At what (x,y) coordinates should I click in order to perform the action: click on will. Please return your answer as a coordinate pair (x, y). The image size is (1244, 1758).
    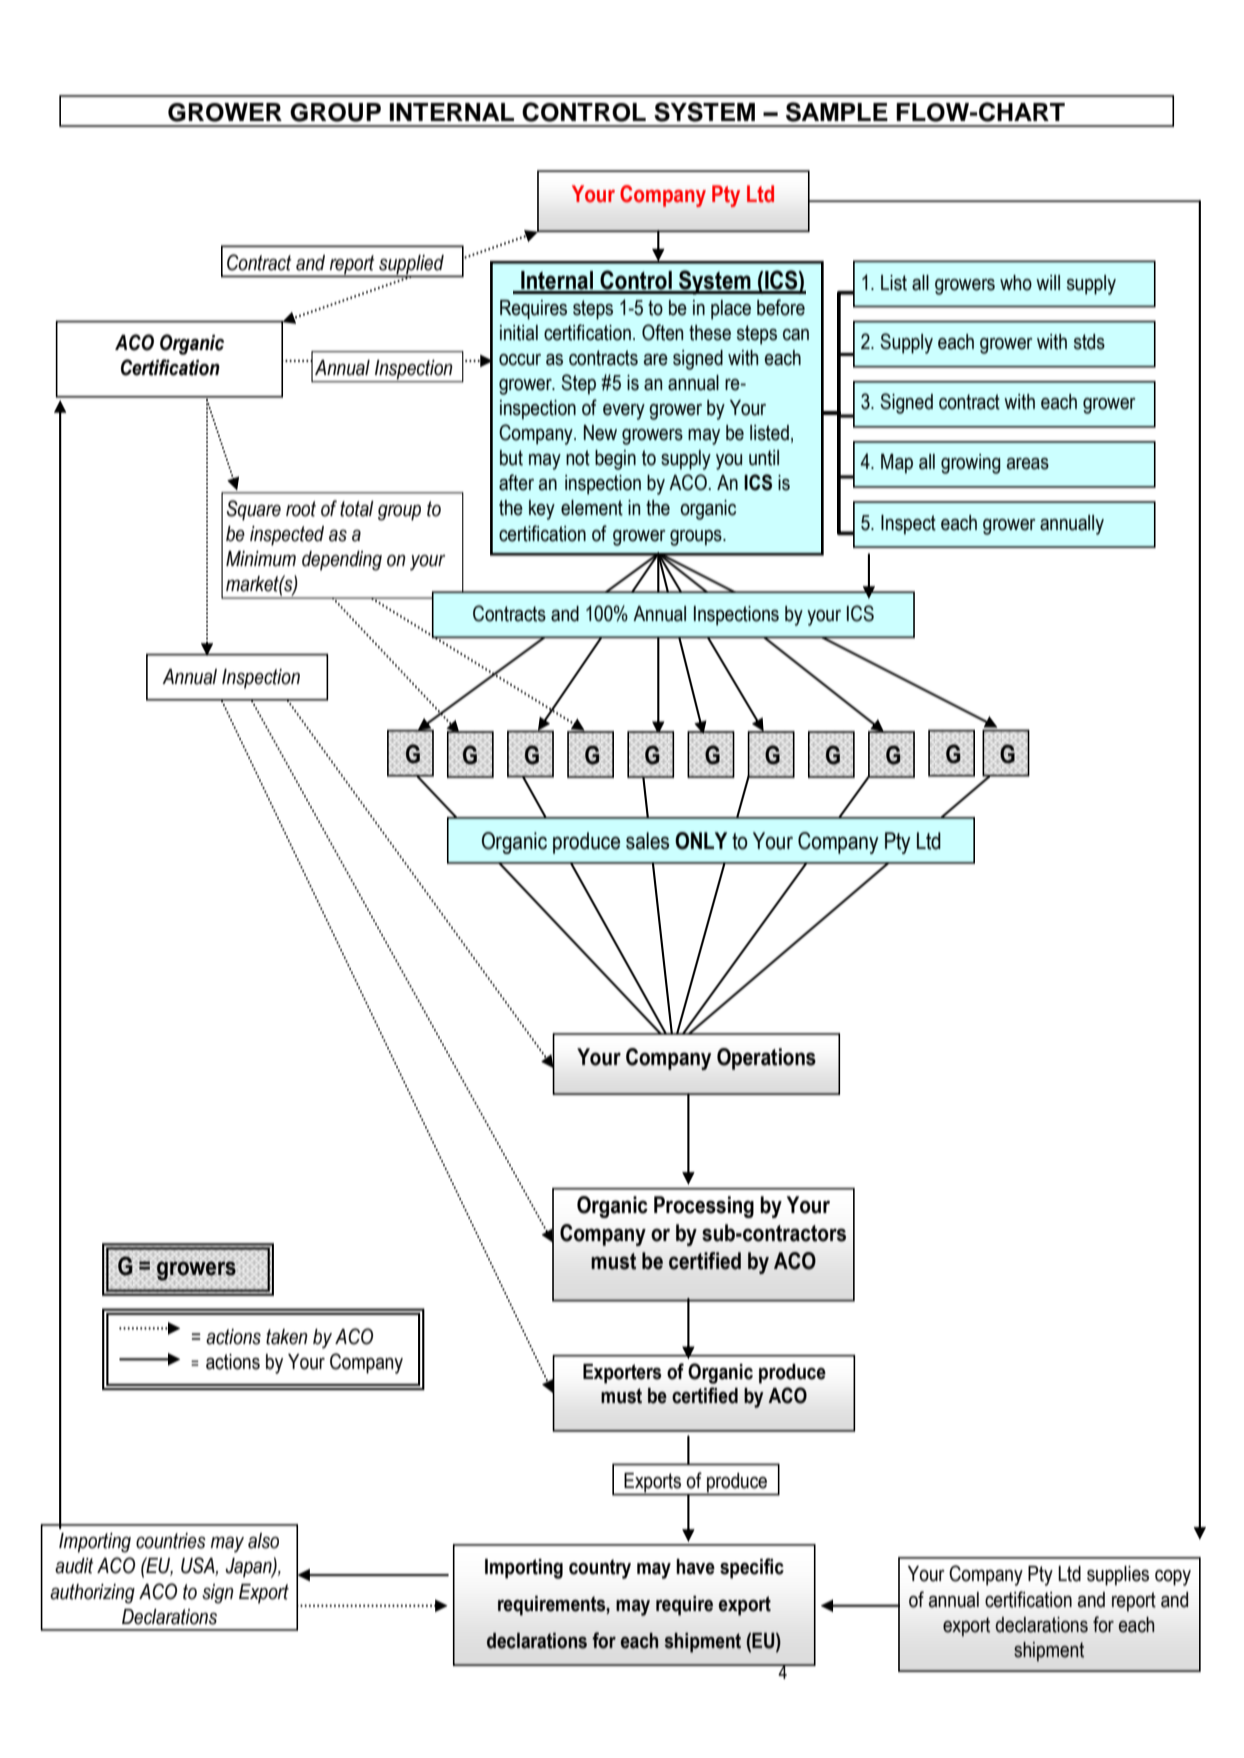
    Looking at the image, I should click on (1048, 282).
